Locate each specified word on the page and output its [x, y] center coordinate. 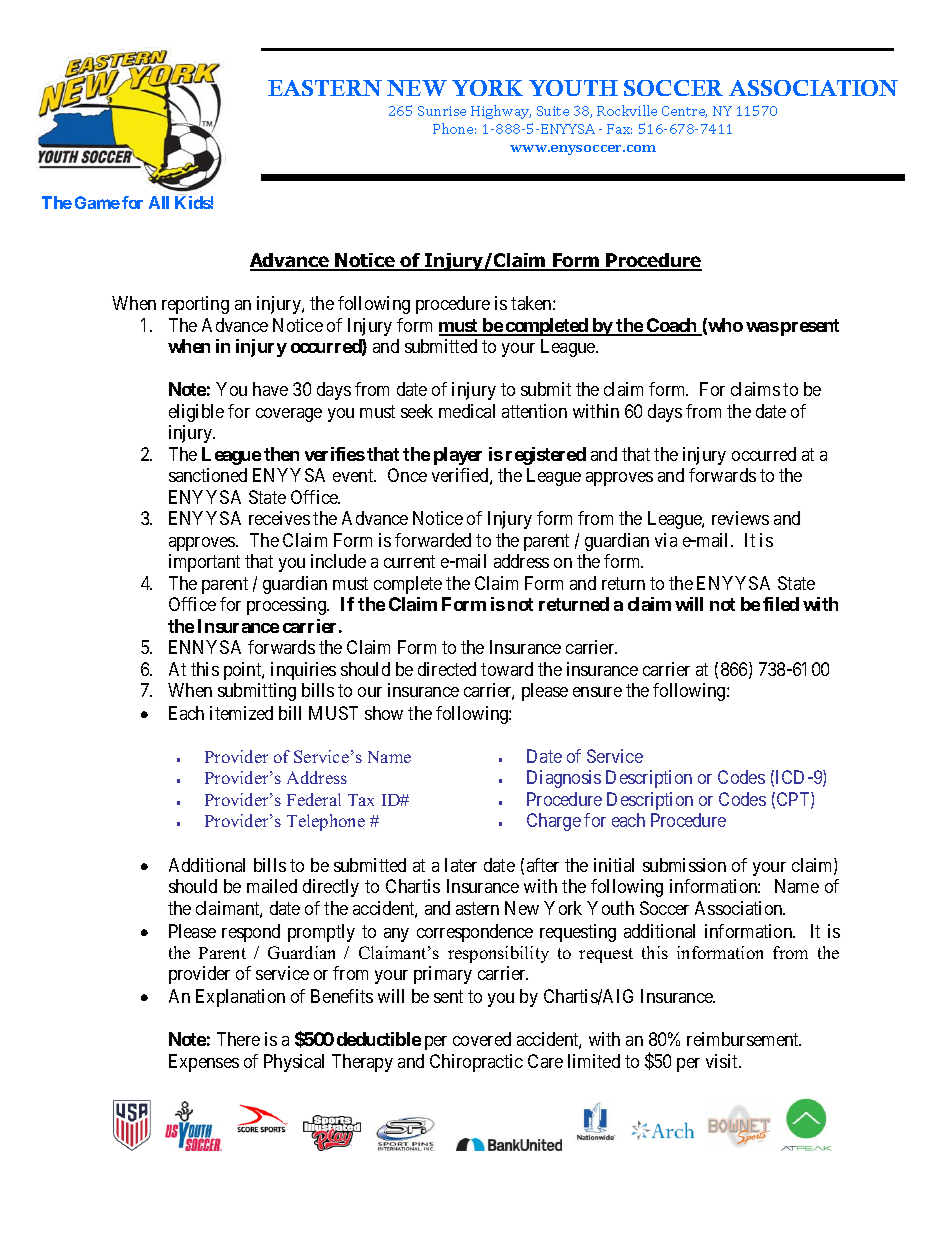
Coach [672, 326]
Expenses [204, 1063]
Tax [361, 800]
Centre [684, 112]
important [204, 563]
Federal [314, 799]
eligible [196, 413]
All [159, 202]
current [409, 561]
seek [417, 411]
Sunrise [442, 111]
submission [684, 865]
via [666, 540]
